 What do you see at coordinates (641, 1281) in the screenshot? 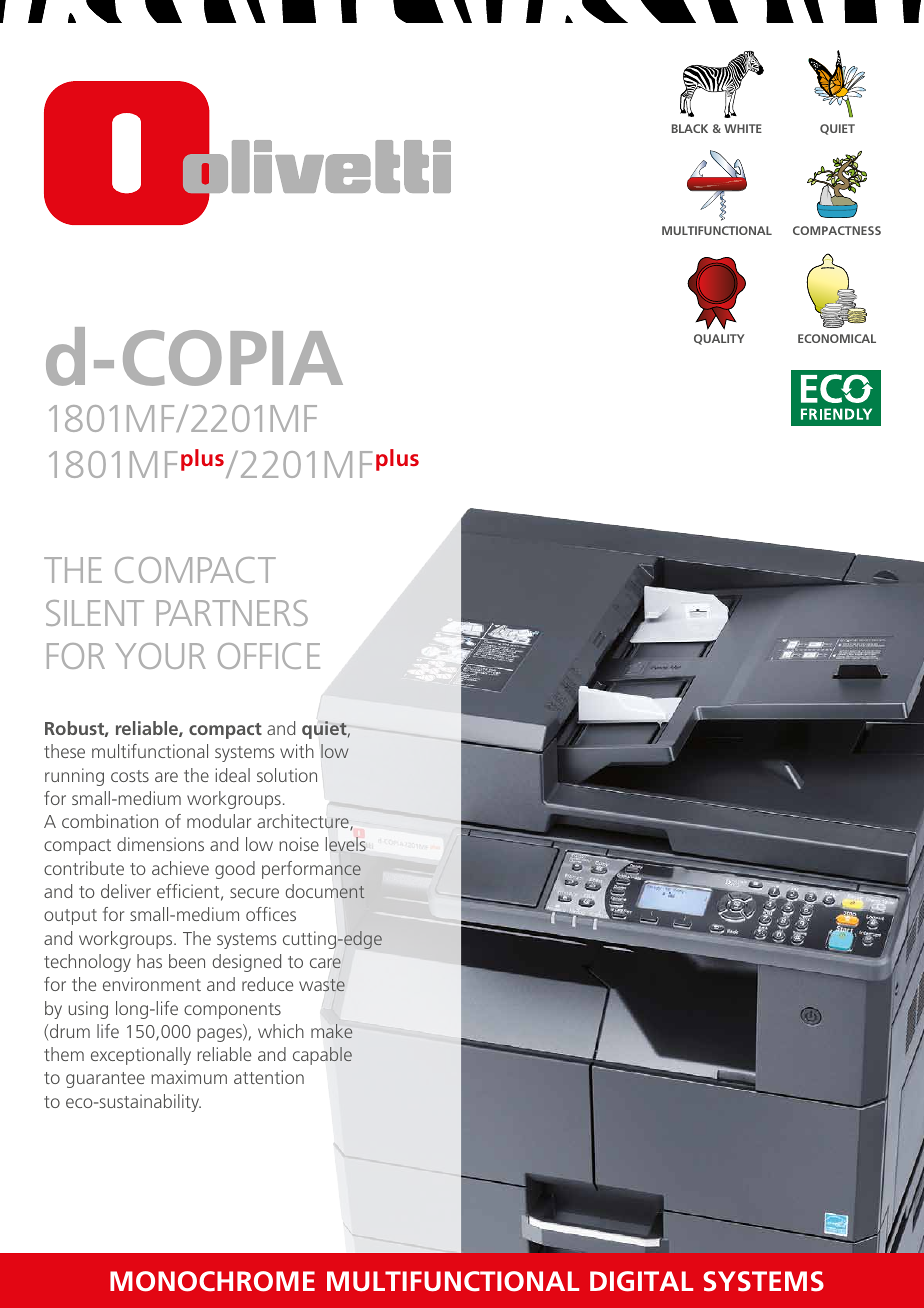
I see `DIGITAL` at bounding box center [641, 1281].
